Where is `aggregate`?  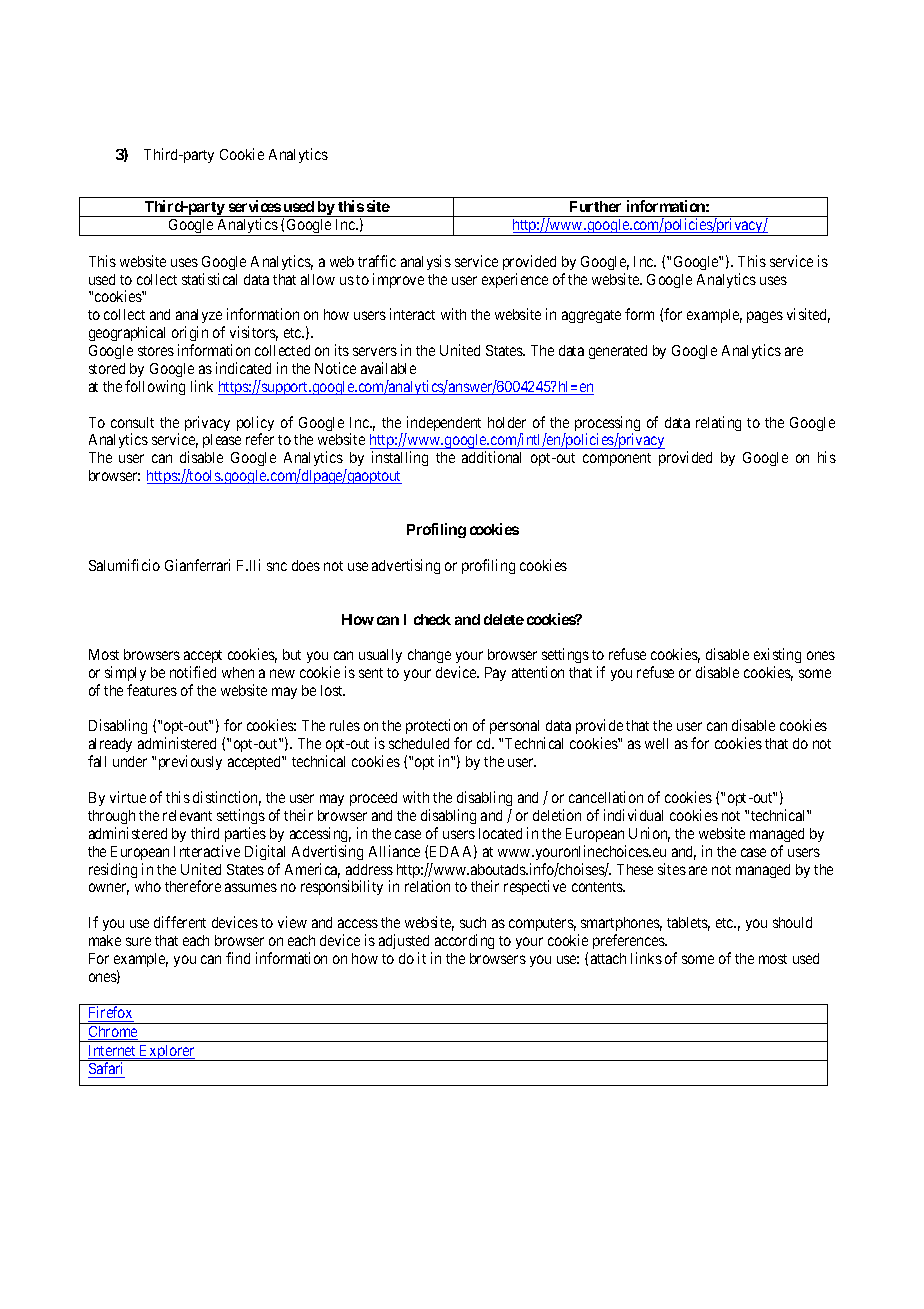
aggregate is located at coordinates (591, 316).
